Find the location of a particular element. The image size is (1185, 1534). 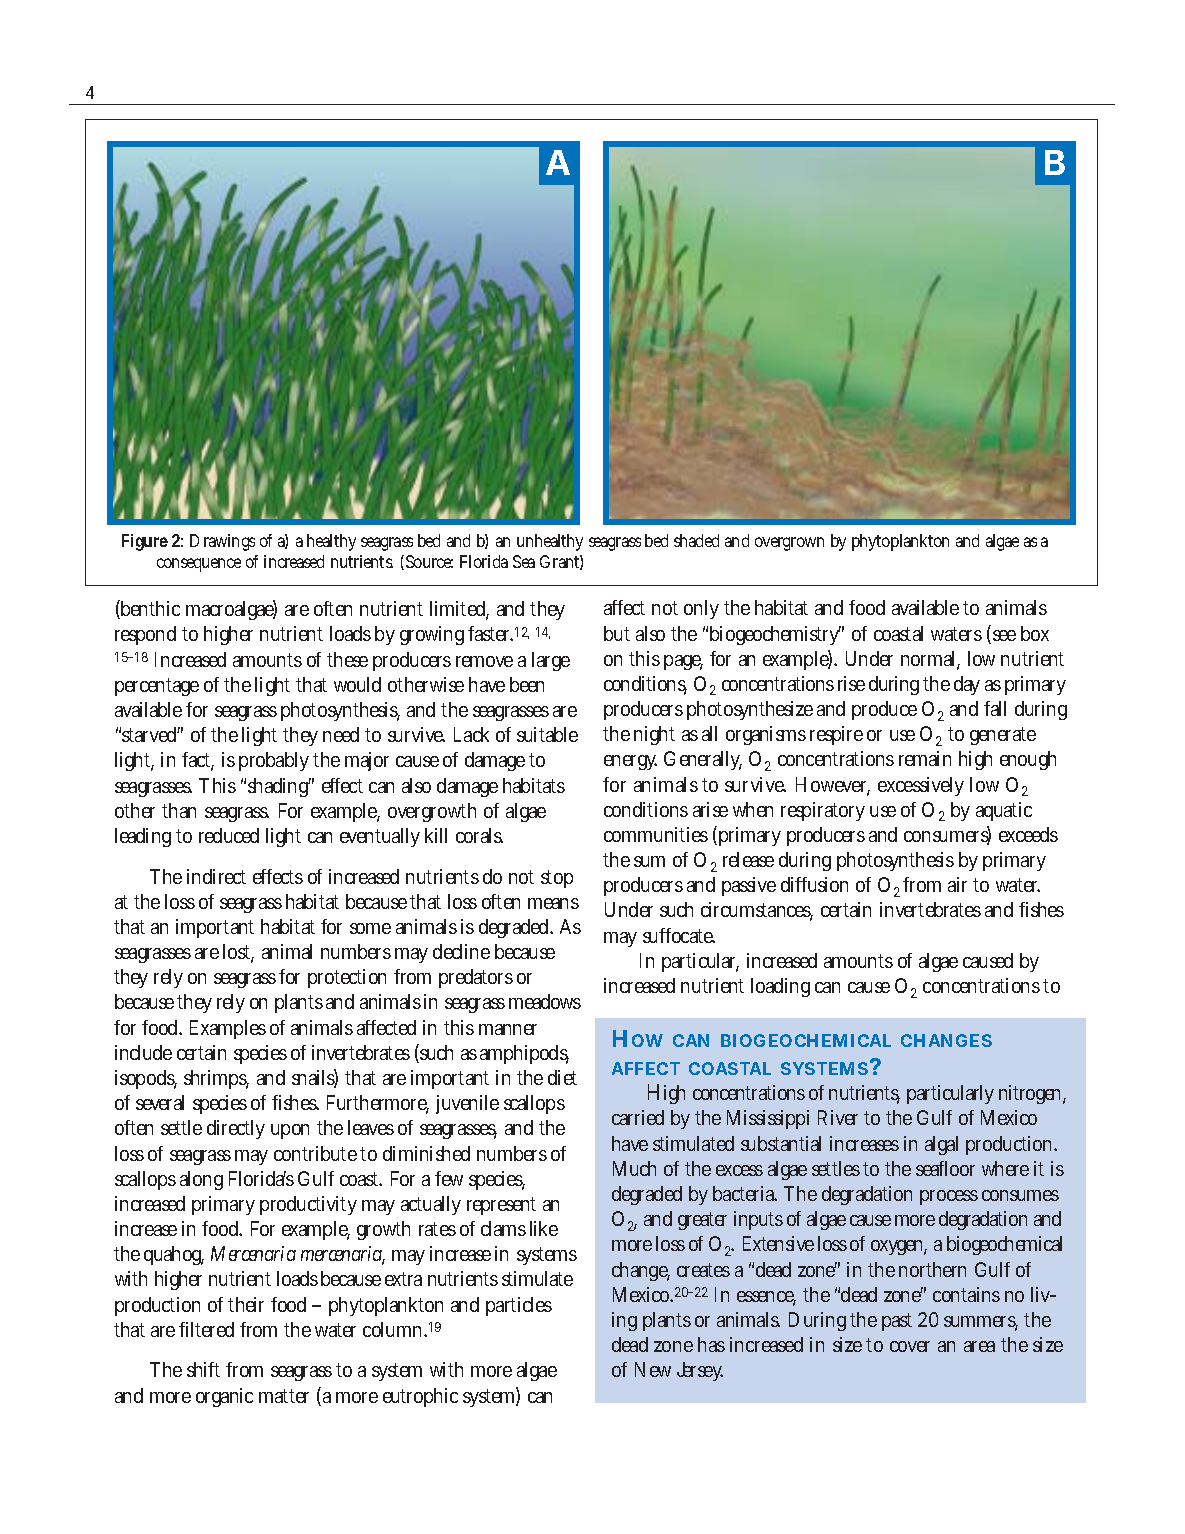

seafloor is located at coordinates (945, 1168).
